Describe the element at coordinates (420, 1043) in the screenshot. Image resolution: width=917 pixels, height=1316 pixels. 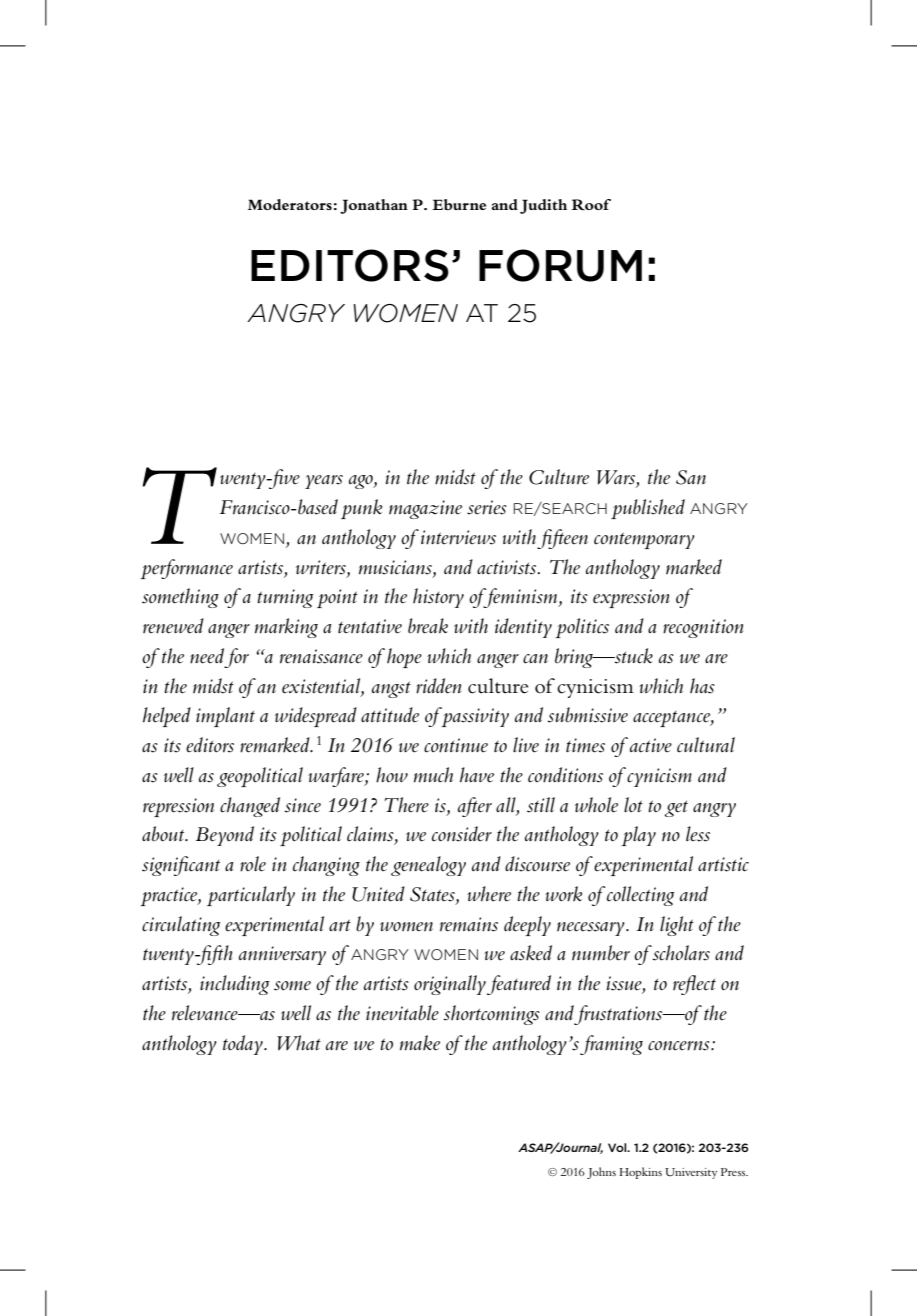
I see `make` at that location.
